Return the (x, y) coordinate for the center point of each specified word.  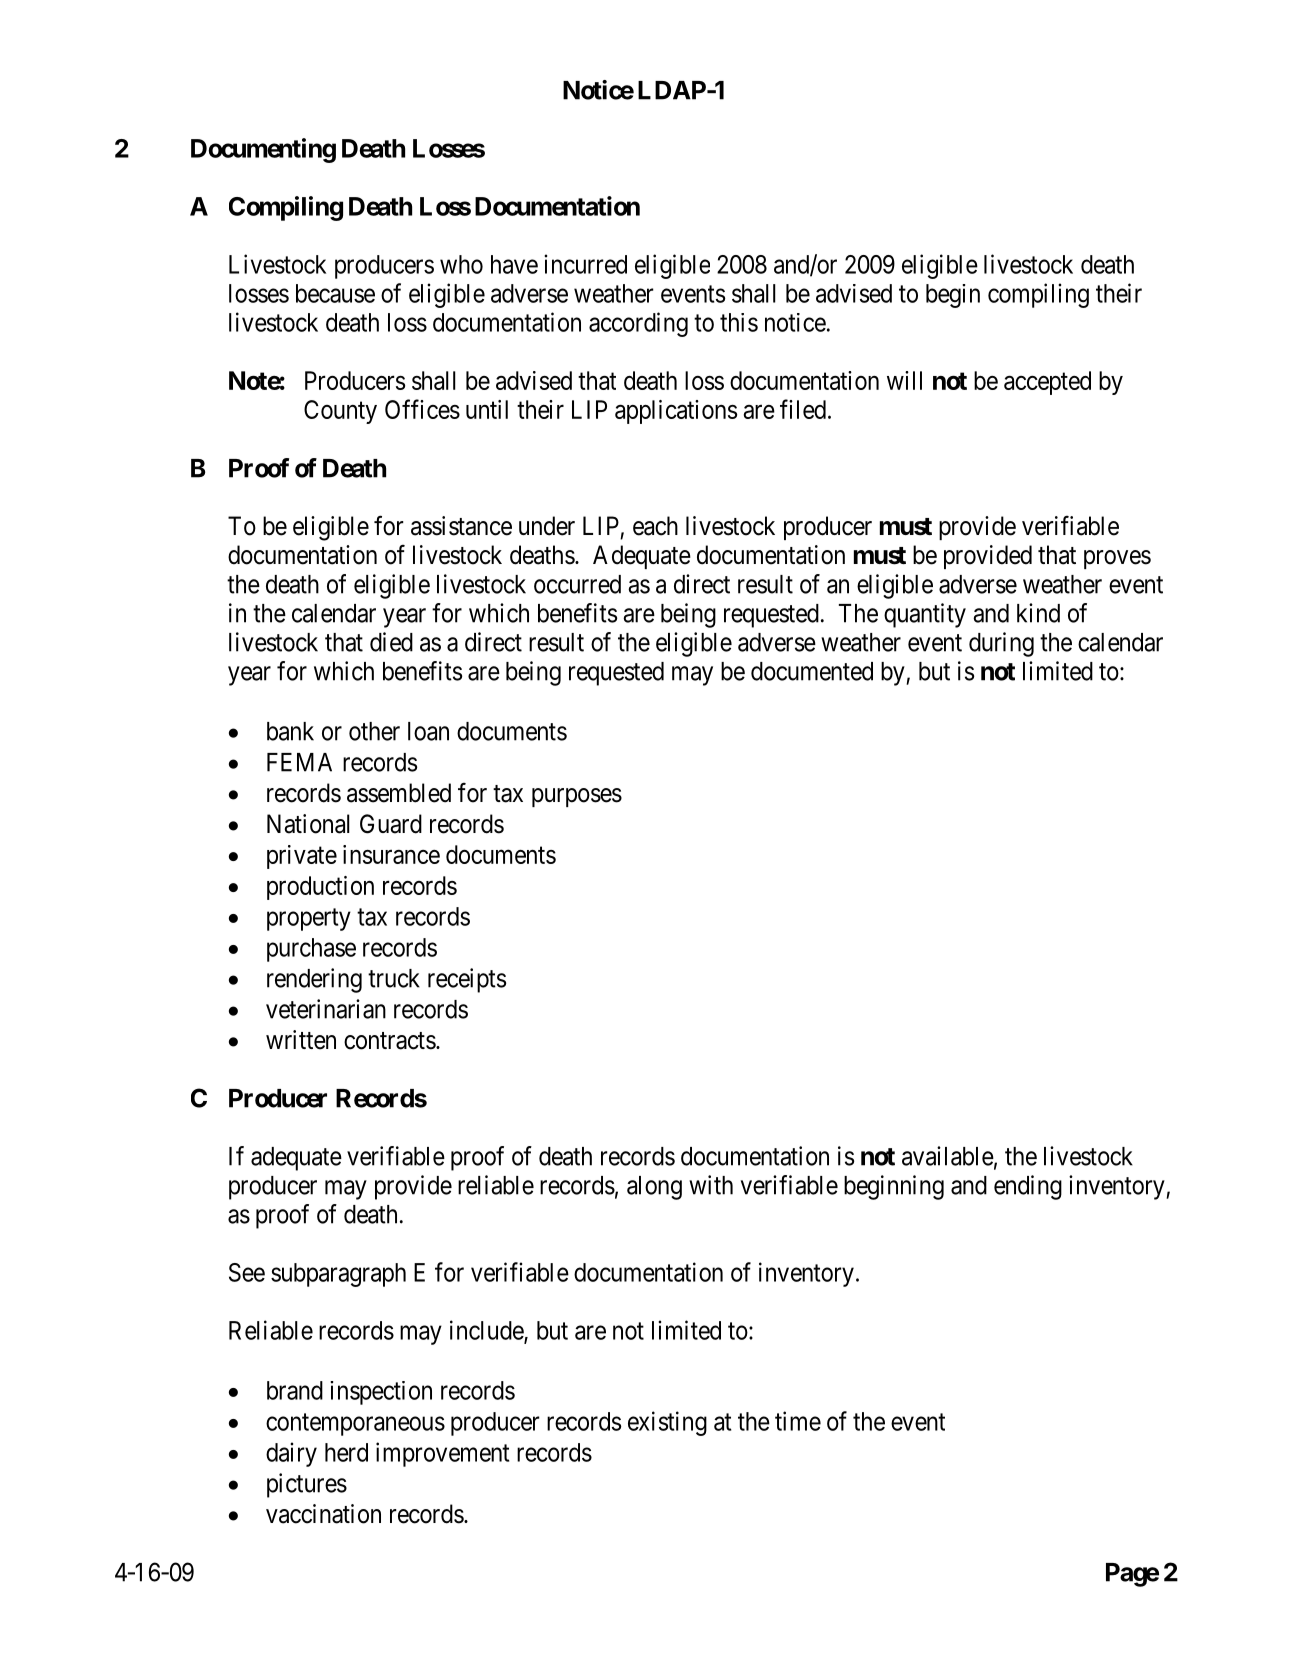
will (904, 380)
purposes (577, 797)
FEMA (299, 762)
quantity (925, 615)
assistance (461, 526)
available (948, 1156)
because (335, 293)
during (1001, 644)
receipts (467, 980)
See (247, 1272)
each (655, 526)
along (654, 1188)
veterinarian (326, 1009)
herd (346, 1452)
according (638, 324)
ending (1028, 1187)
